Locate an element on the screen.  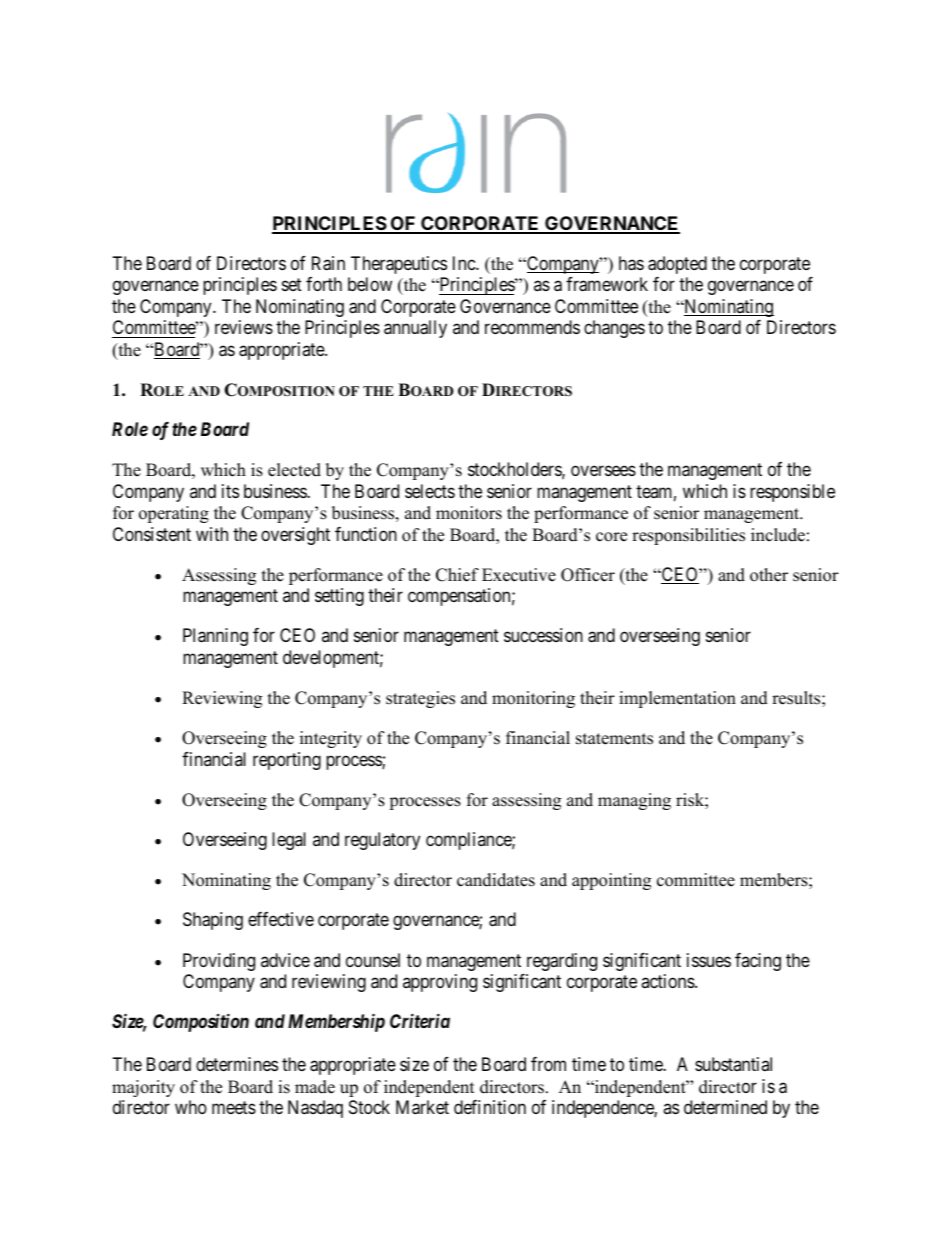
responsibilities is located at coordinates (688, 536).
